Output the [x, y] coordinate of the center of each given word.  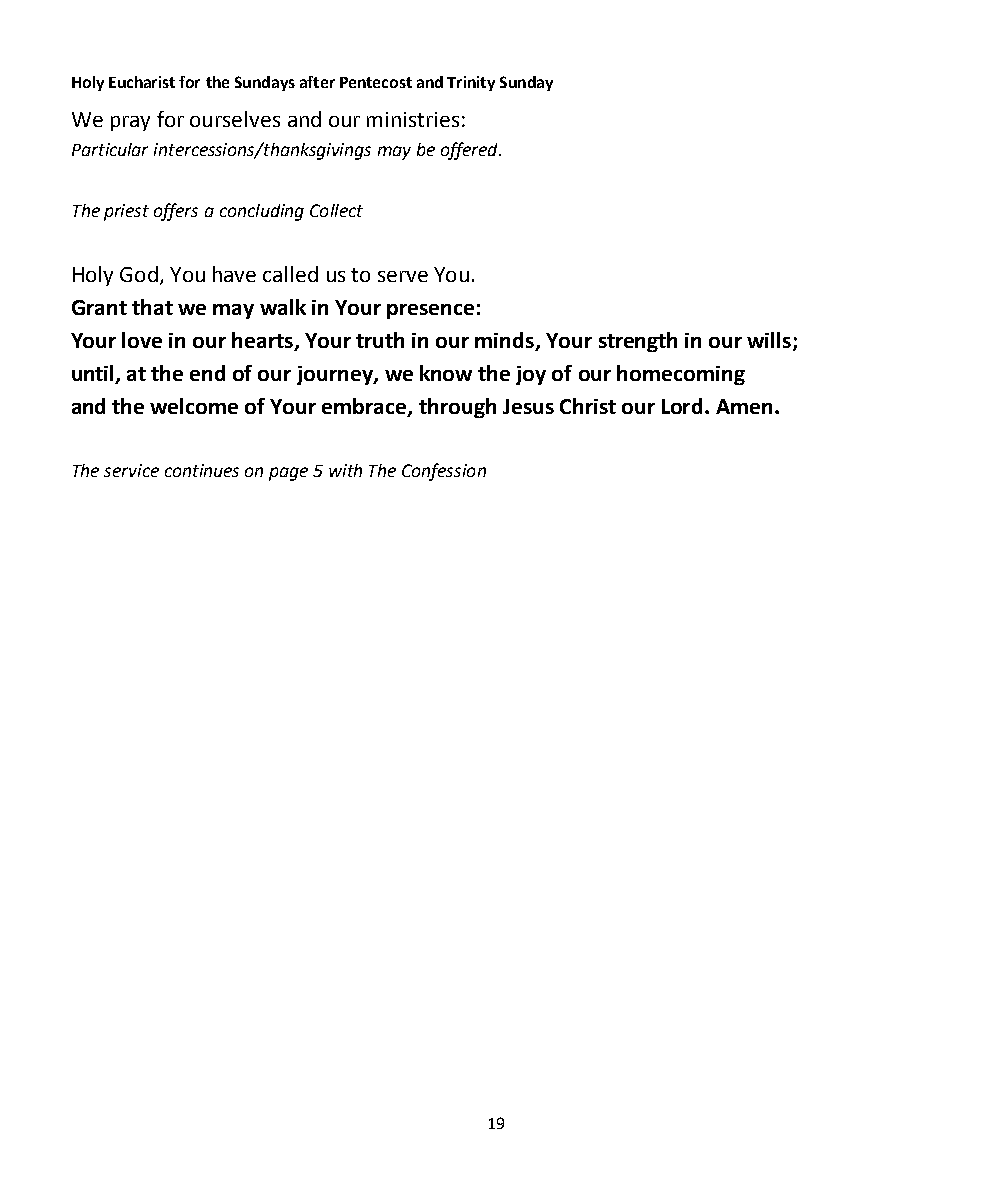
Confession [444, 472]
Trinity [471, 83]
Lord [682, 406]
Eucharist [142, 82]
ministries [413, 119]
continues [202, 470]
